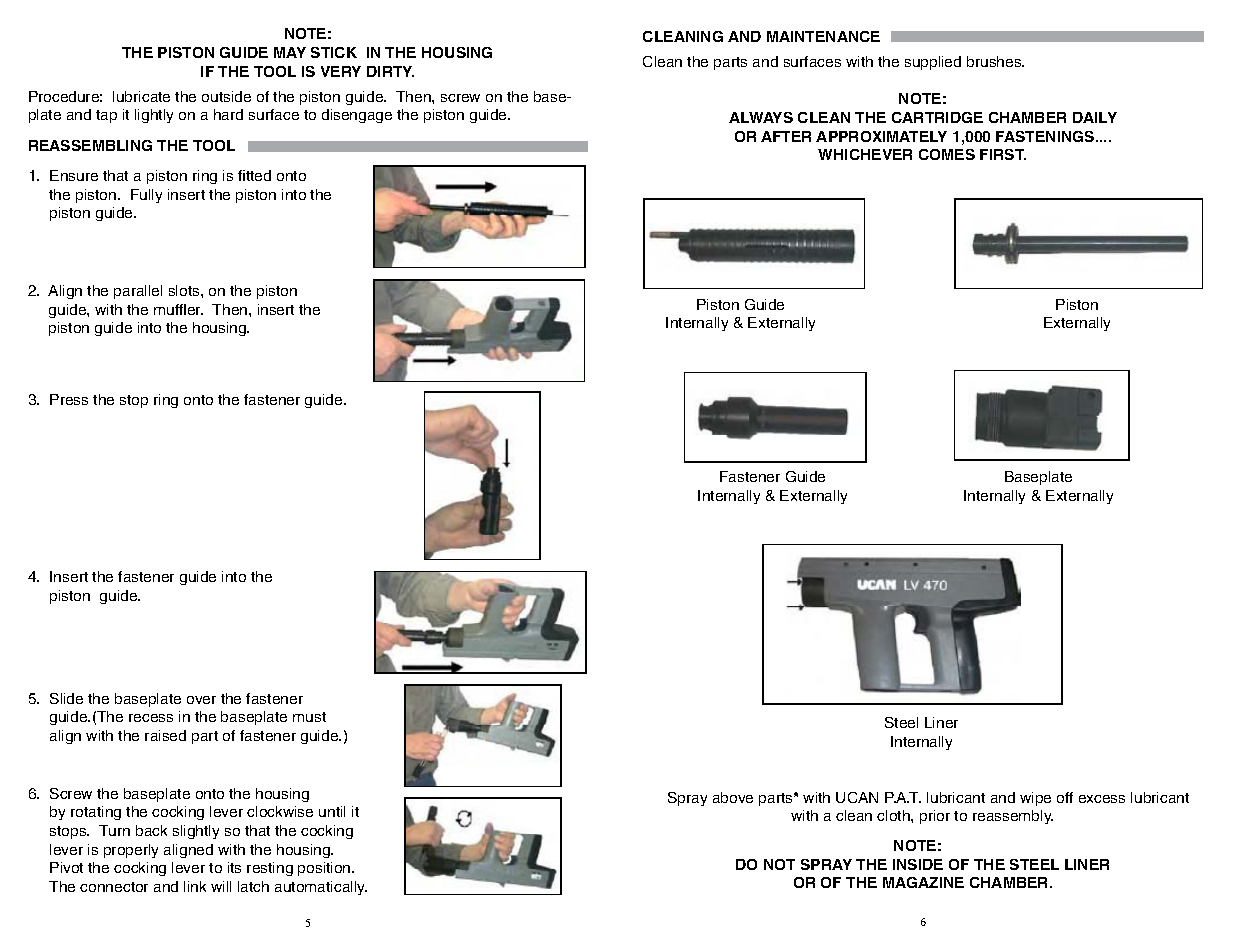 The image size is (1233, 952). What do you see at coordinates (933, 63) in the screenshot?
I see `SUPPLIED` at bounding box center [933, 63].
